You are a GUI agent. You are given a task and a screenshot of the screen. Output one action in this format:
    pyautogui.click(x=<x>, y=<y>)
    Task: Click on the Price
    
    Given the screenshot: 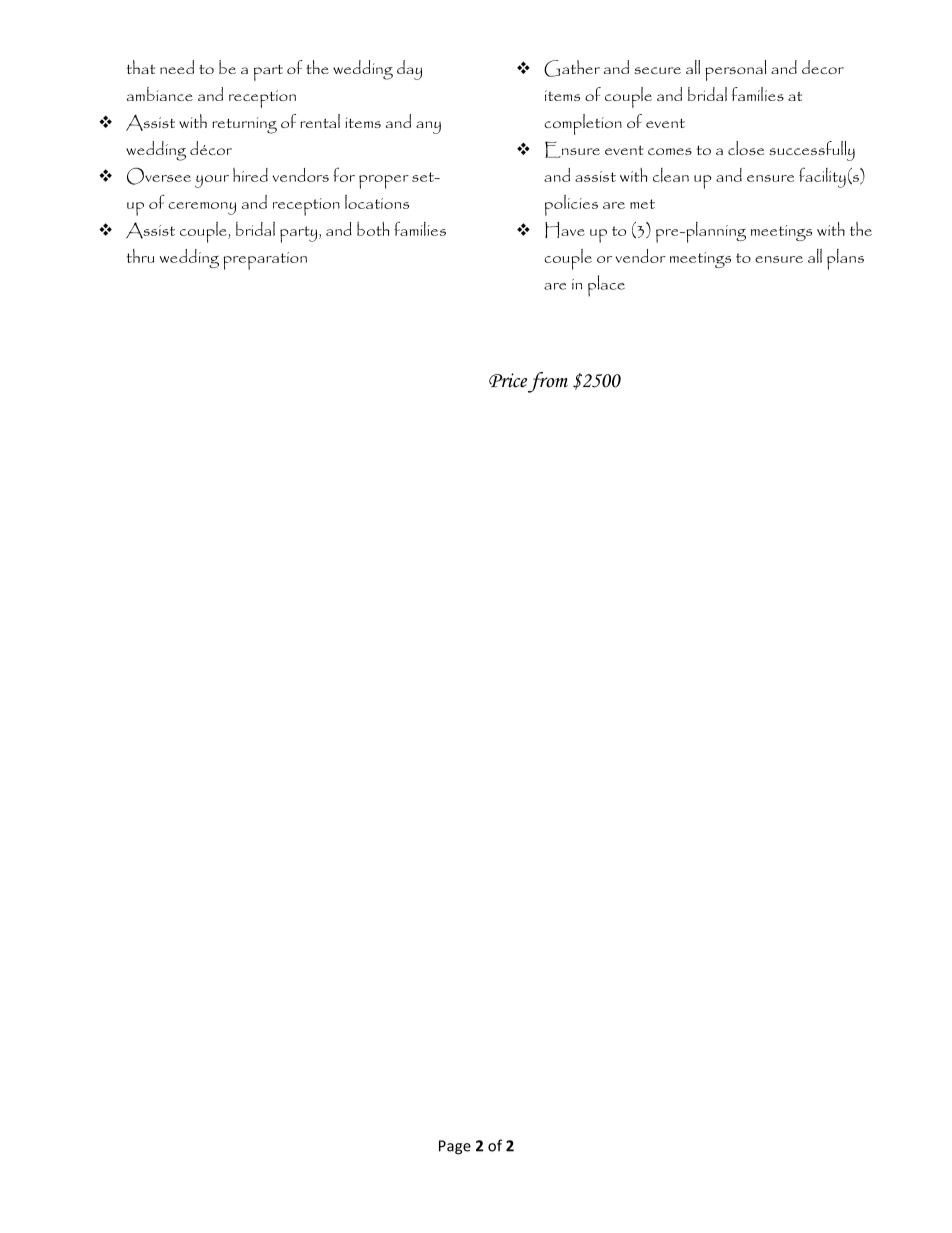 What is the action you would take?
    pyautogui.click(x=508, y=380)
